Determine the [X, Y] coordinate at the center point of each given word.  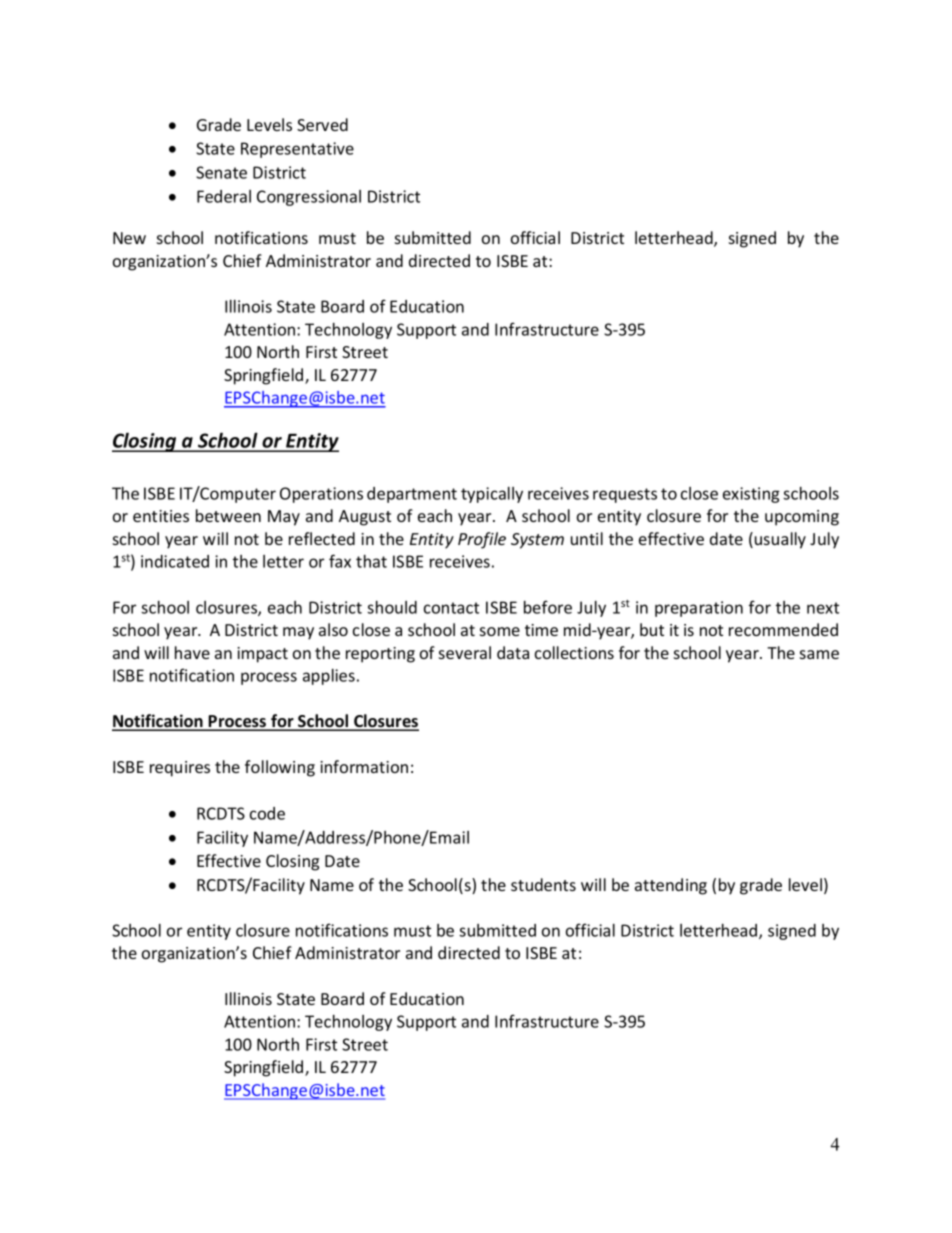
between [228, 515]
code [267, 813]
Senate [221, 172]
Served [322, 124]
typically [492, 495]
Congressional [309, 198]
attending [671, 886]
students [543, 884]
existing [751, 495]
